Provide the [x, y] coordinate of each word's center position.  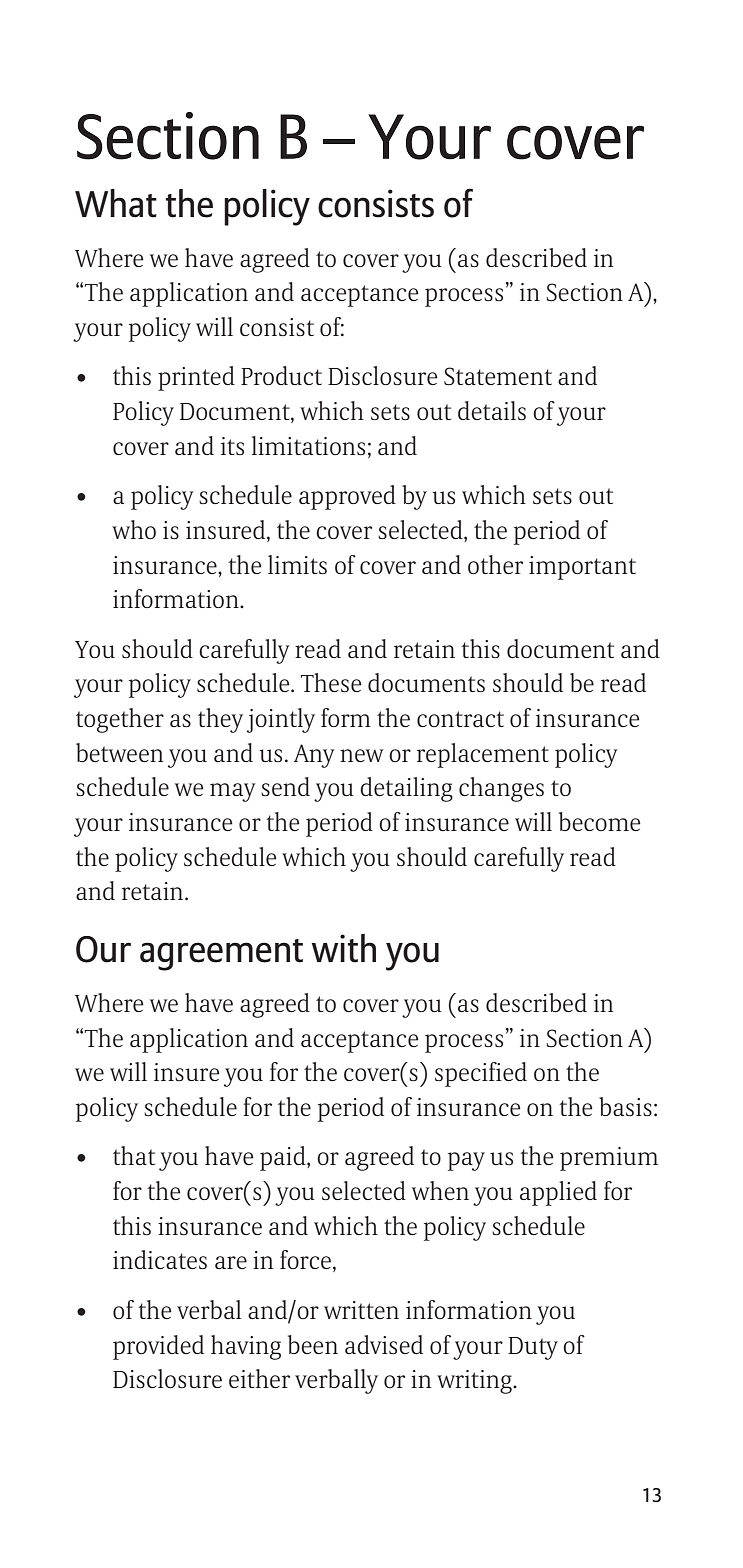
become [599, 821]
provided [158, 1347]
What [116, 203]
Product [281, 375]
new [362, 755]
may [233, 792]
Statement [498, 376]
